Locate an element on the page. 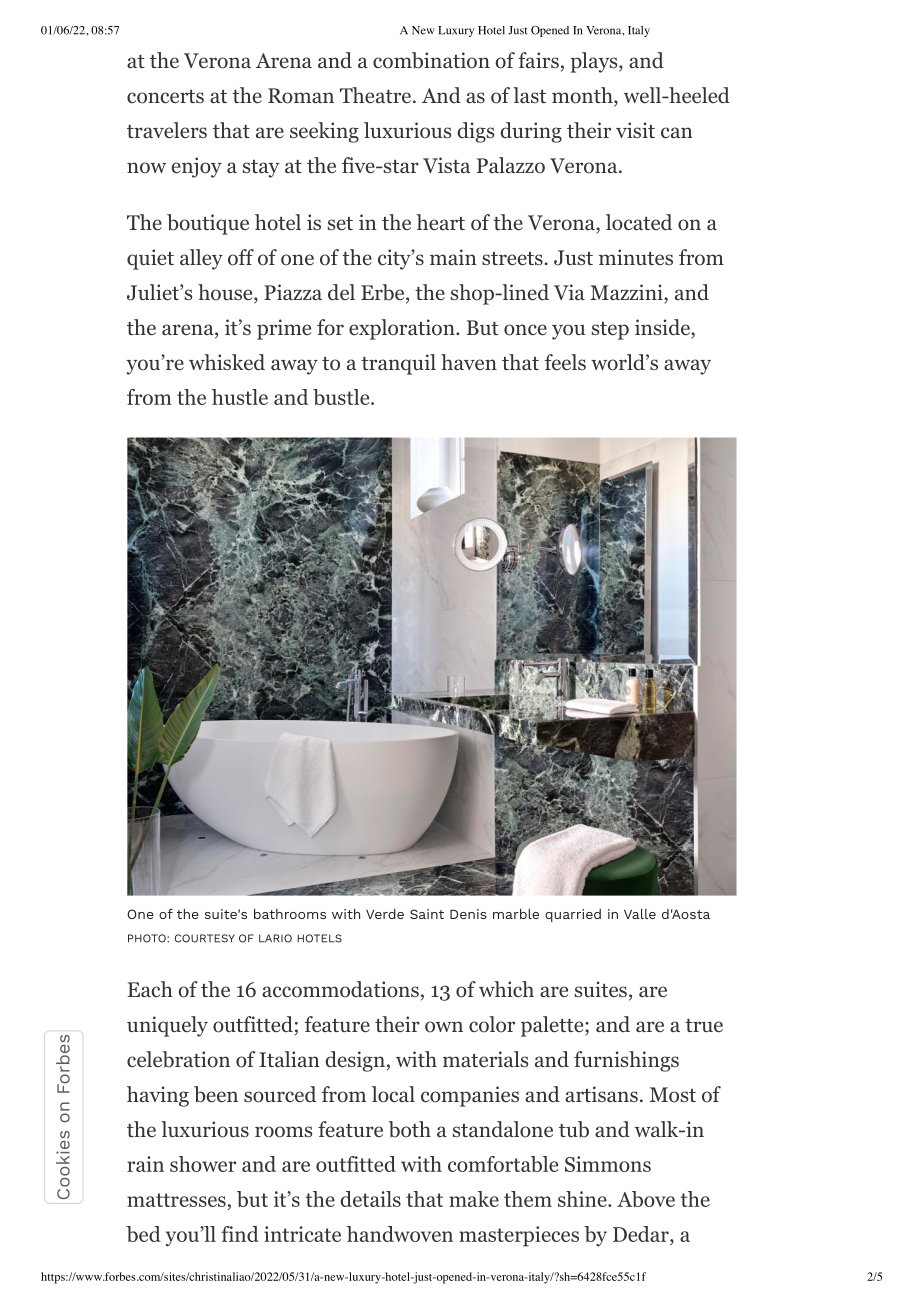  shower is located at coordinates (203, 1164).
